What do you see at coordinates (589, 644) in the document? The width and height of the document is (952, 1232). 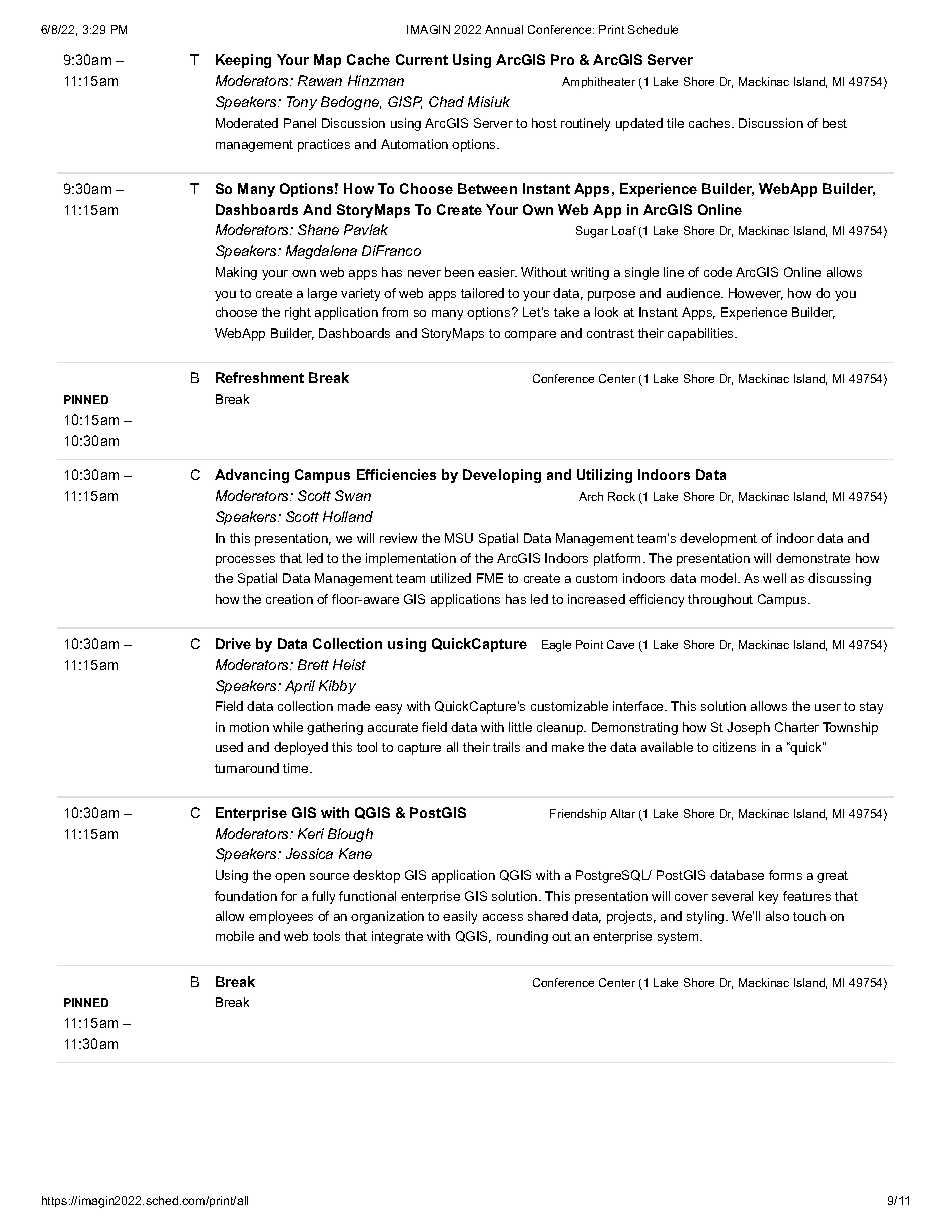 I see `Point` at bounding box center [589, 644].
